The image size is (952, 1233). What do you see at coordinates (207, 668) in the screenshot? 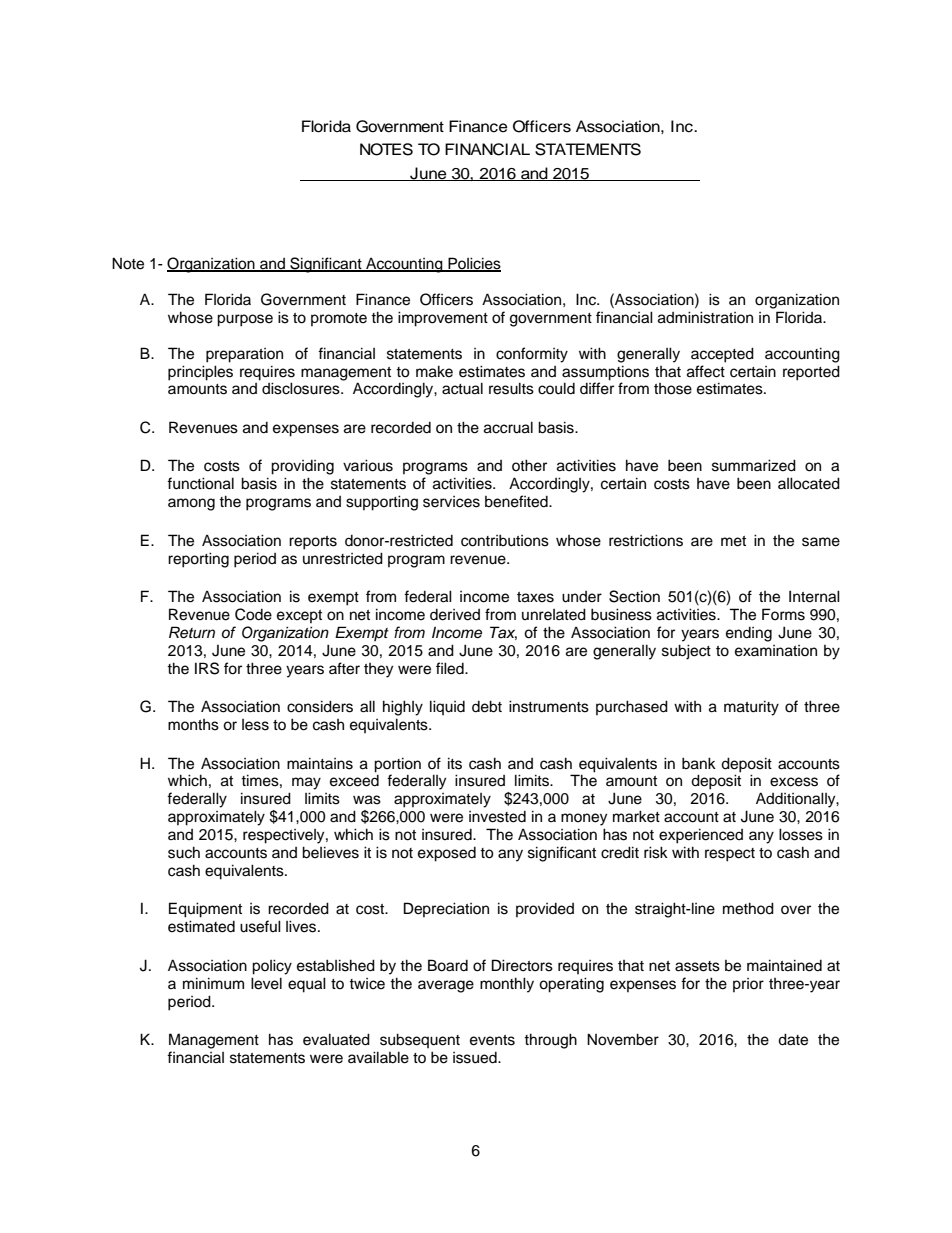
I see `IRS` at bounding box center [207, 668].
